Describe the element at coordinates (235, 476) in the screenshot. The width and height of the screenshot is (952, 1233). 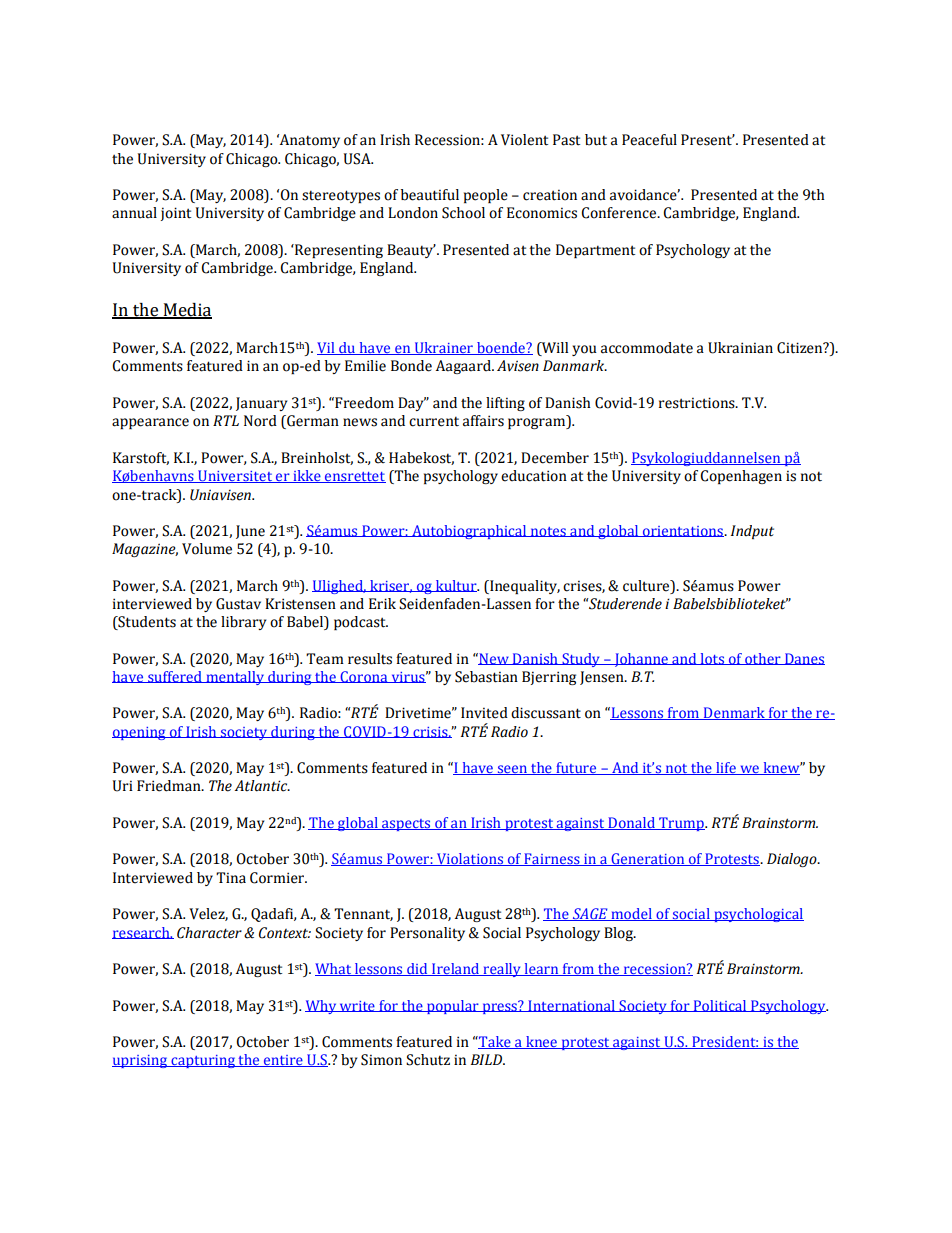
I see `Universitet` at that location.
